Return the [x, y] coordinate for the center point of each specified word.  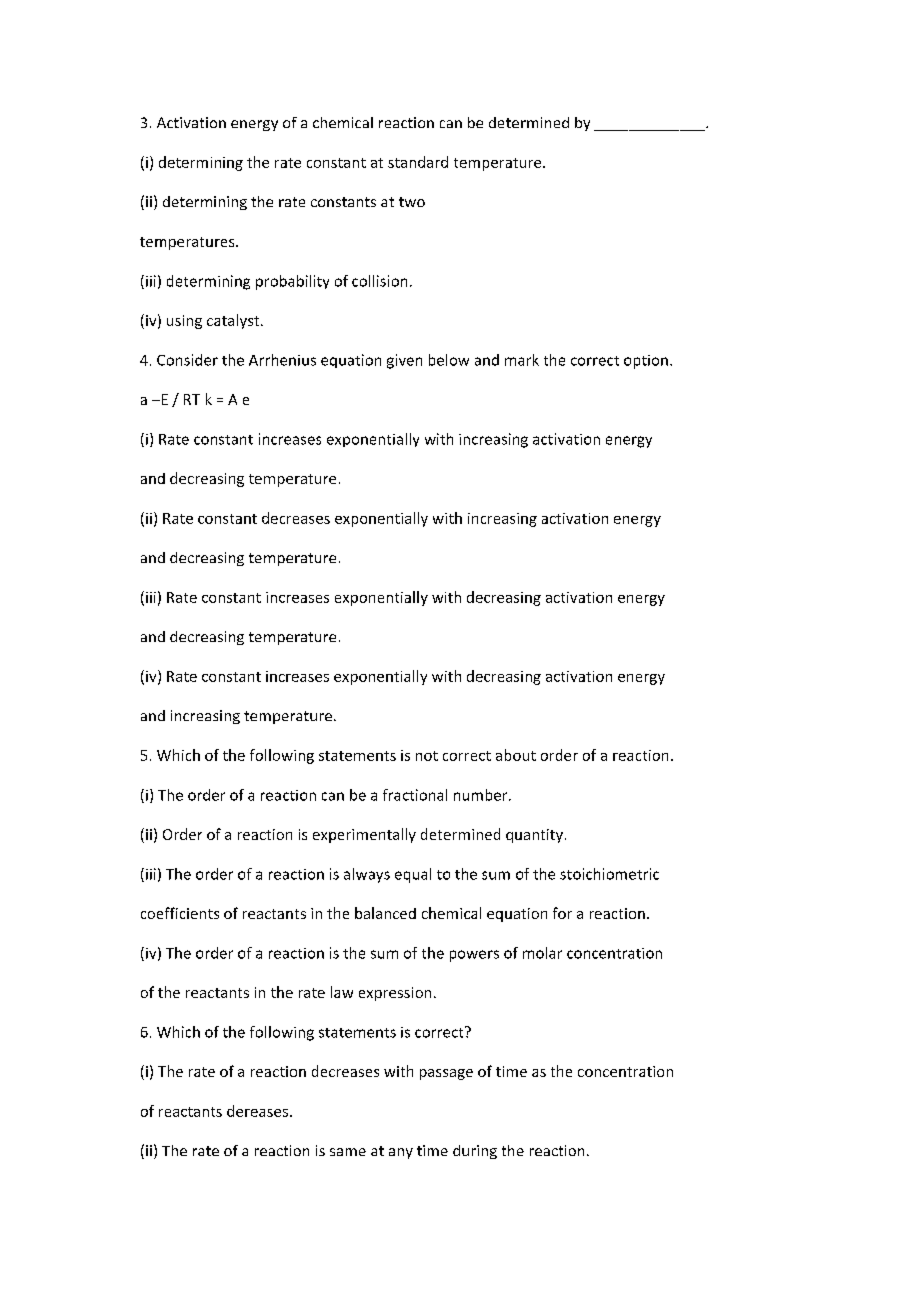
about [516, 755]
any [401, 1153]
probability [292, 282]
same [348, 1152]
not [427, 756]
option [646, 362]
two [412, 202]
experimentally [364, 835]
